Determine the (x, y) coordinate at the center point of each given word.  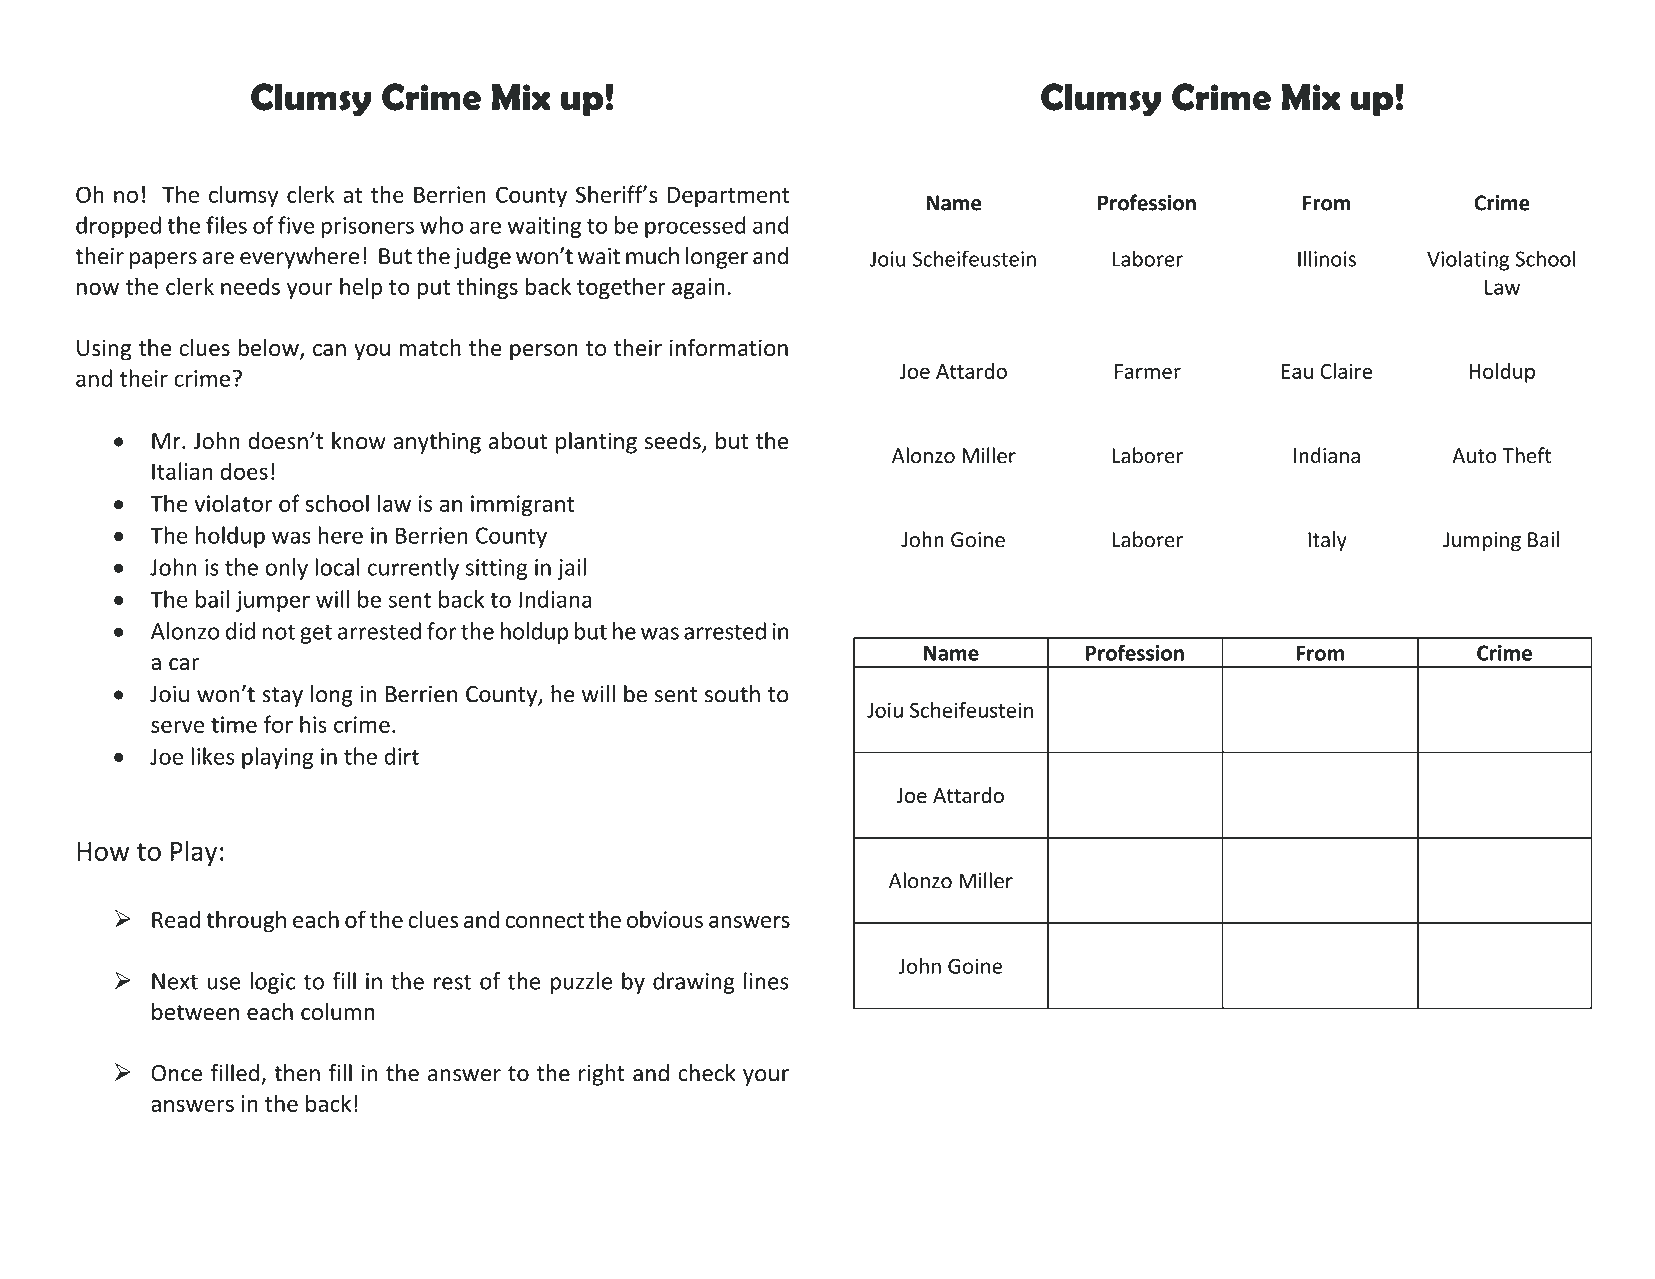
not (279, 632)
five (296, 225)
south (732, 694)
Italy (1327, 541)
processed (695, 227)
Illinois (1327, 258)
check (707, 1073)
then (297, 1073)
